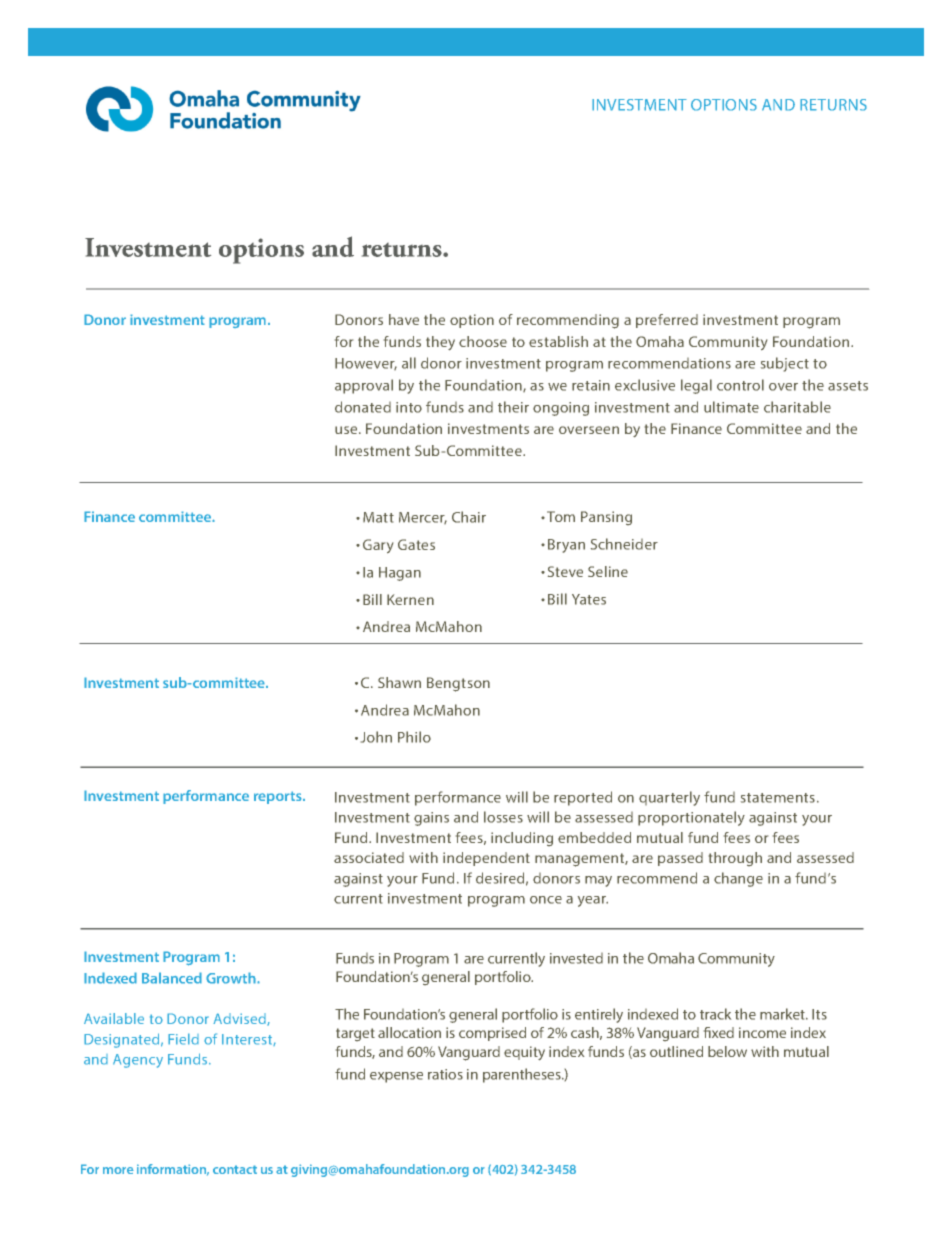 The width and height of the document is (952, 1233). What do you see at coordinates (727, 1051) in the document?
I see `below` at bounding box center [727, 1051].
